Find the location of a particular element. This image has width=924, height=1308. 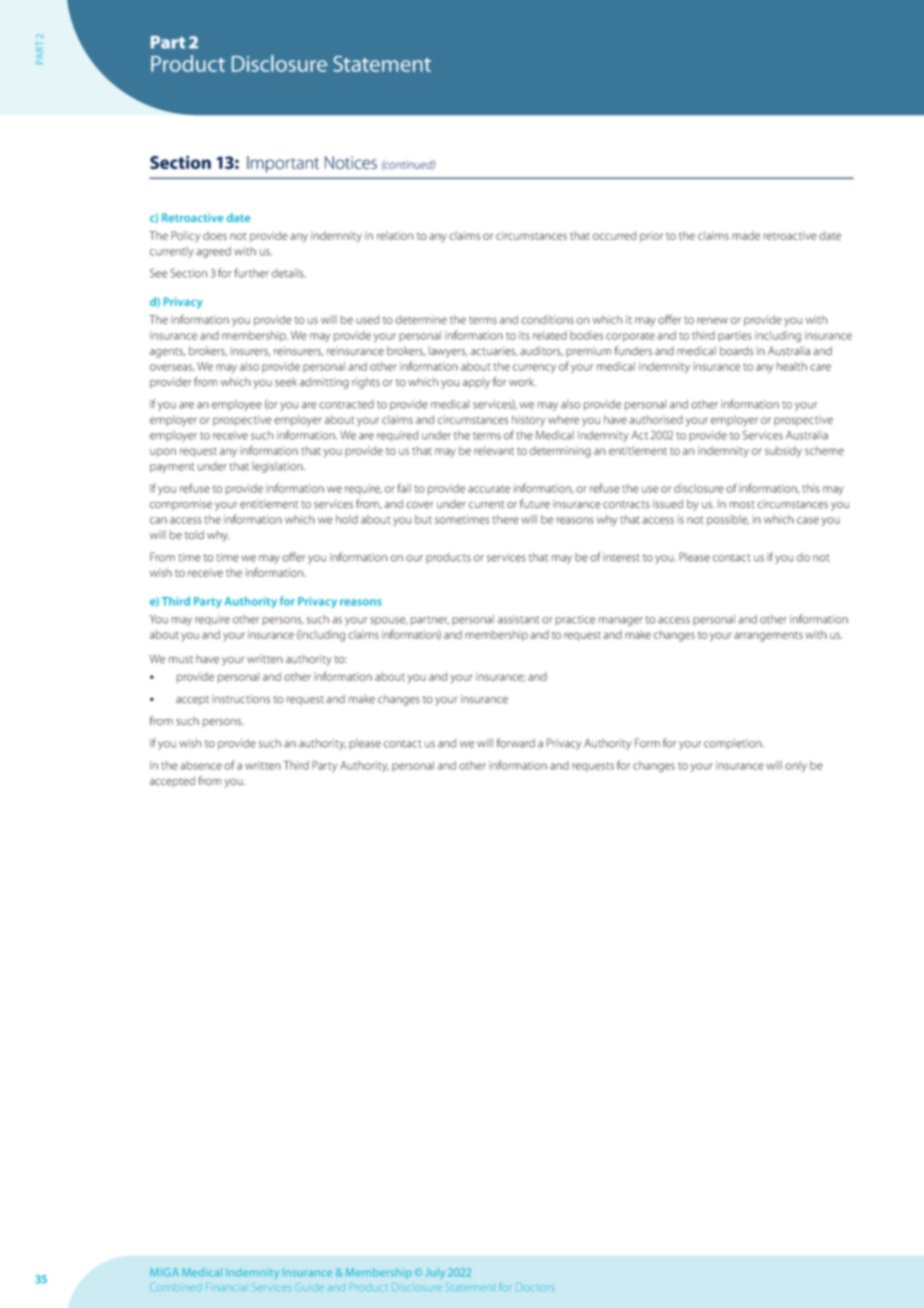

possible is located at coordinates (728, 520).
